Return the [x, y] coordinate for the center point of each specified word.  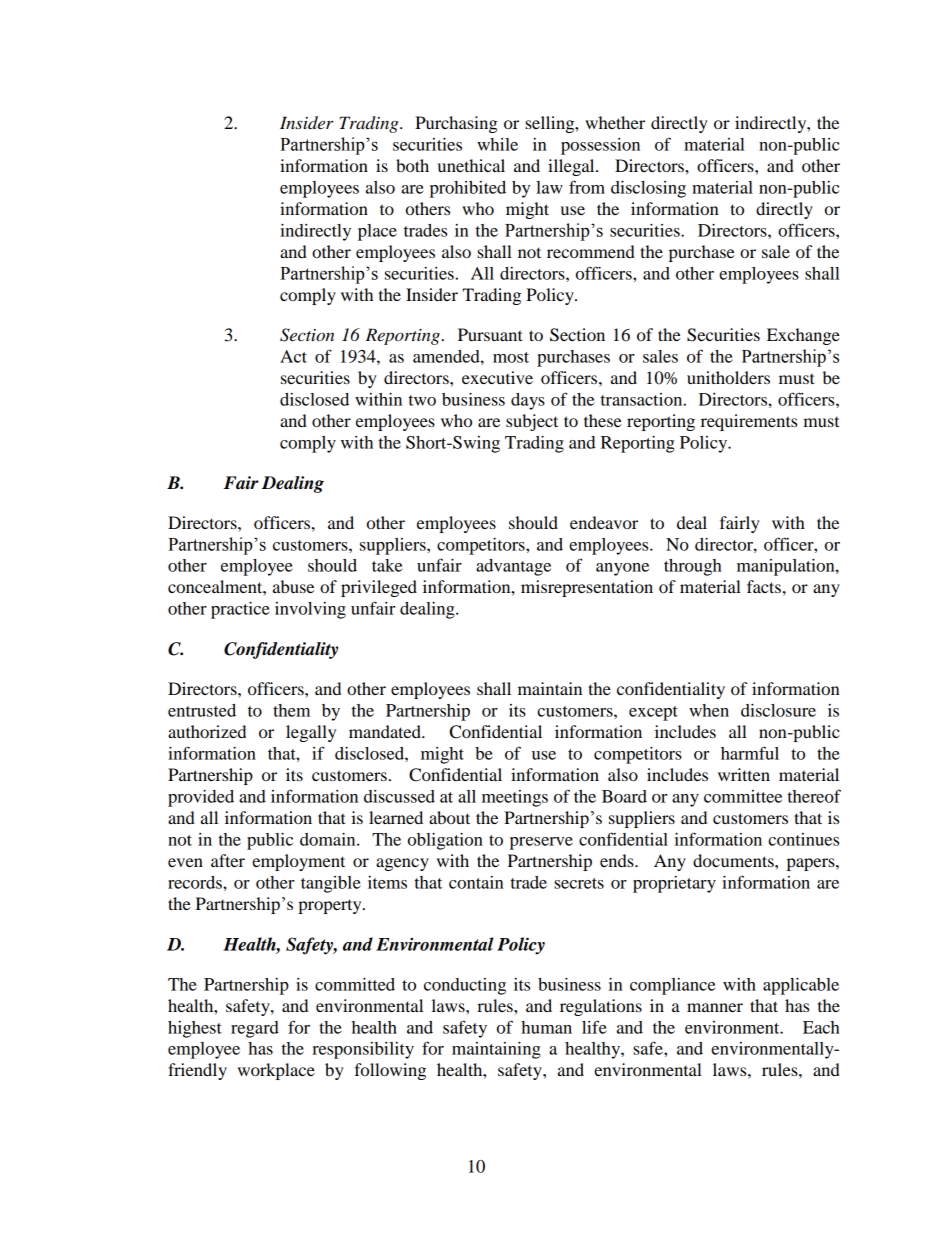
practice [240, 610]
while [497, 144]
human [546, 1027]
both [412, 165]
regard [255, 1029]
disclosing [648, 189]
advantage [513, 567]
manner [715, 1007]
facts [764, 586]
